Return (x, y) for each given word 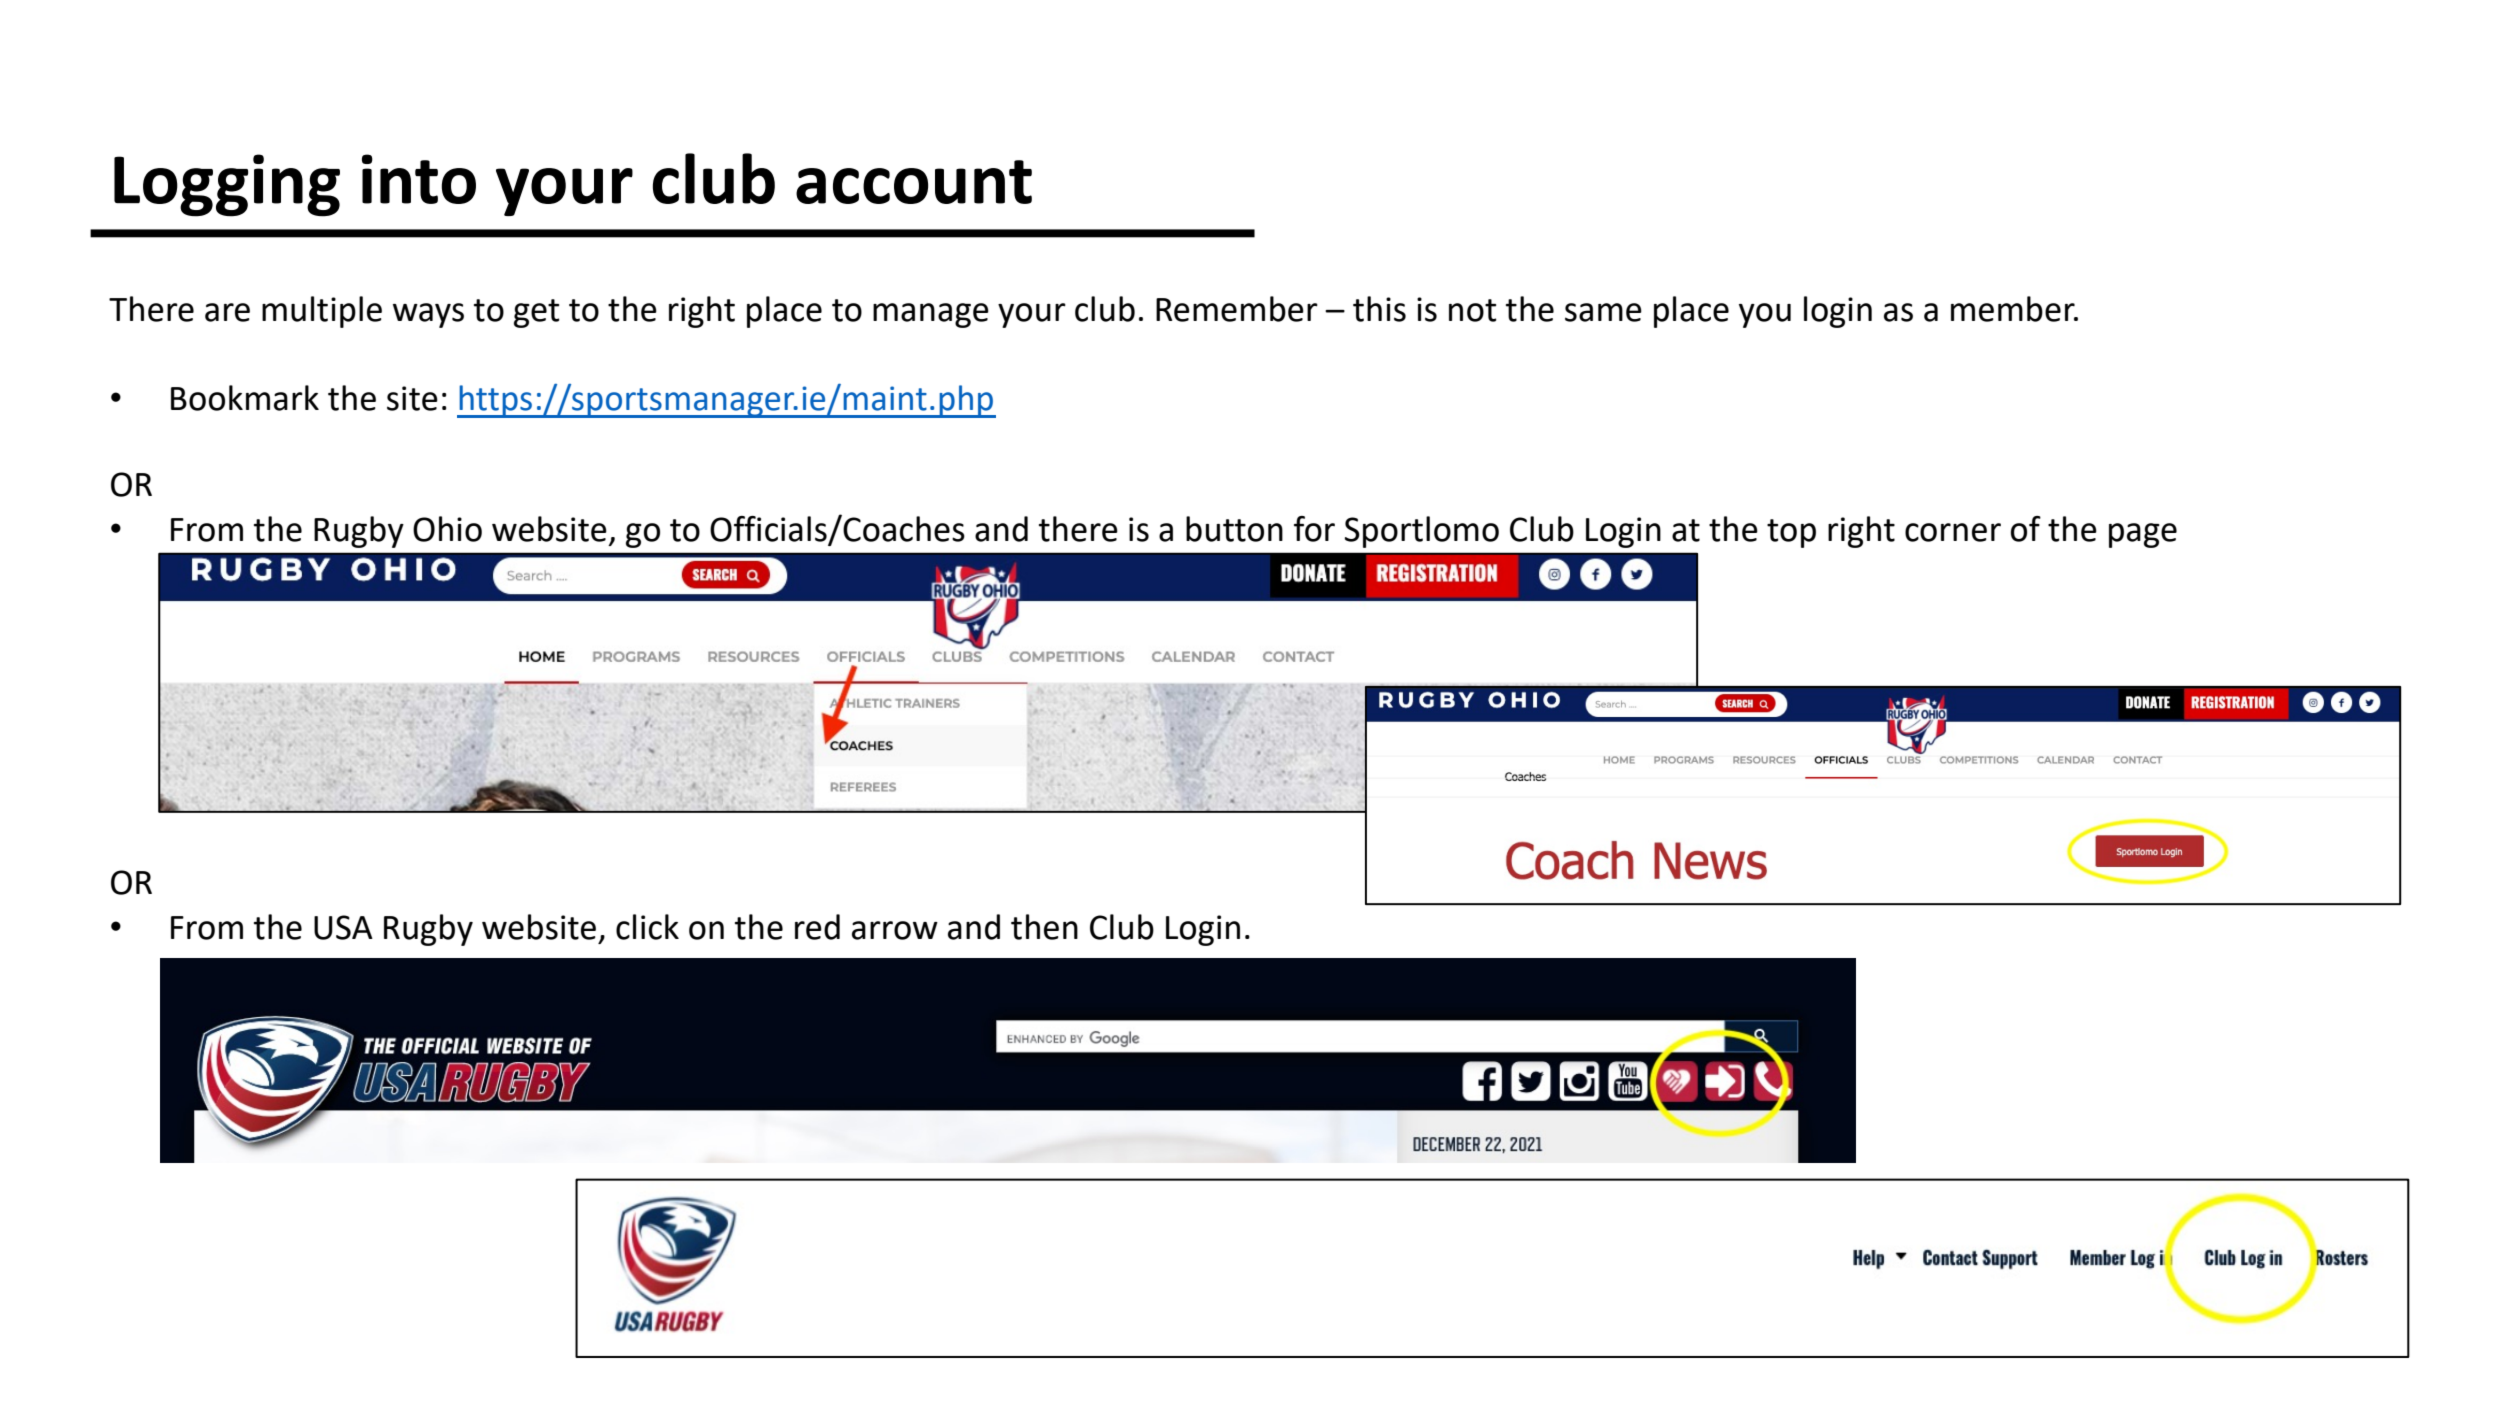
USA (343, 927)
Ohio (447, 529)
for (1314, 529)
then (1044, 927)
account (914, 182)
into (419, 179)
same (1603, 312)
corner (1953, 532)
